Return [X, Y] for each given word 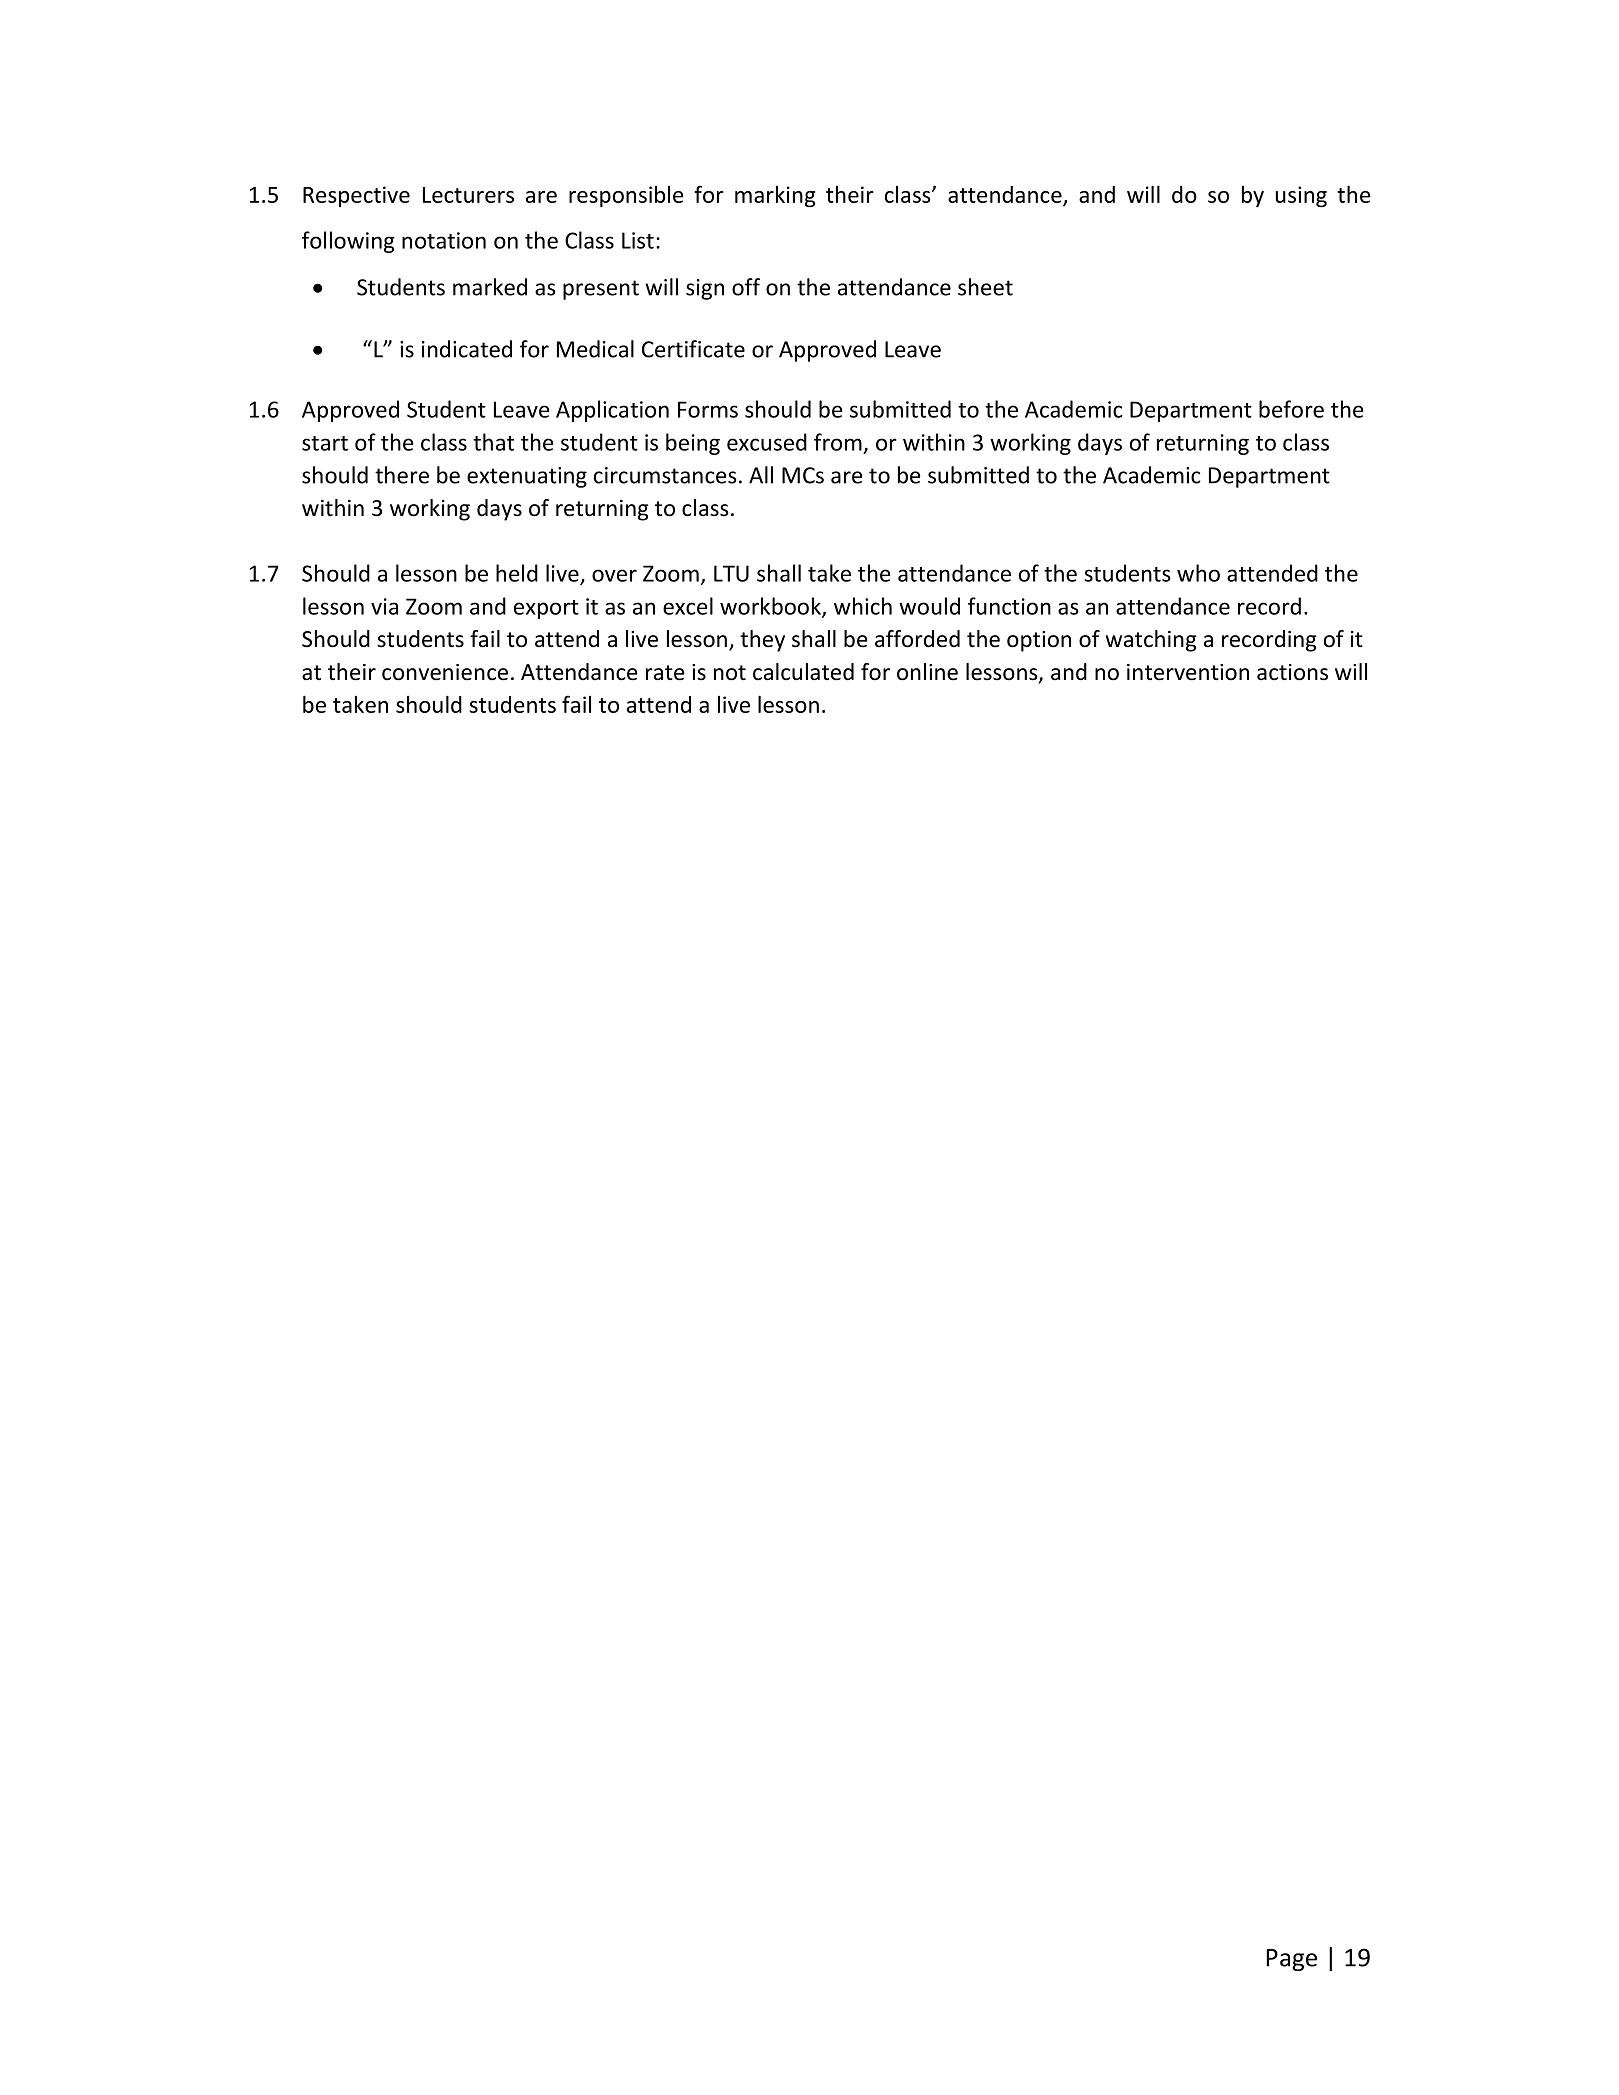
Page [1291, 1960]
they [762, 641]
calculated [803, 672]
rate [665, 673]
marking [775, 196]
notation [444, 240]
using [1301, 196]
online [927, 672]
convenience [445, 672]
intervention [1188, 672]
